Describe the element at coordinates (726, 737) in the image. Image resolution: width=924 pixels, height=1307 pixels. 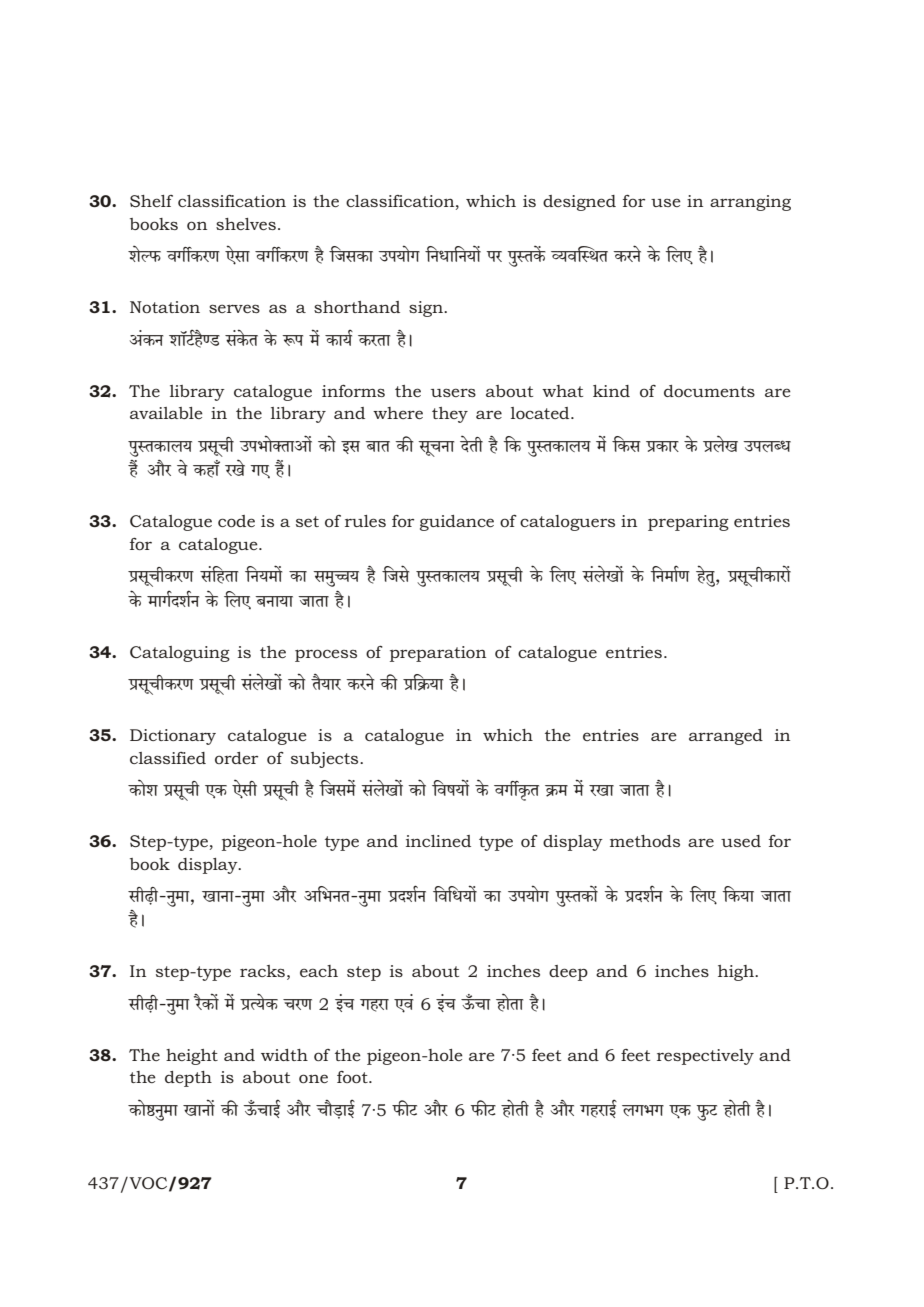
I see `arranged` at that location.
